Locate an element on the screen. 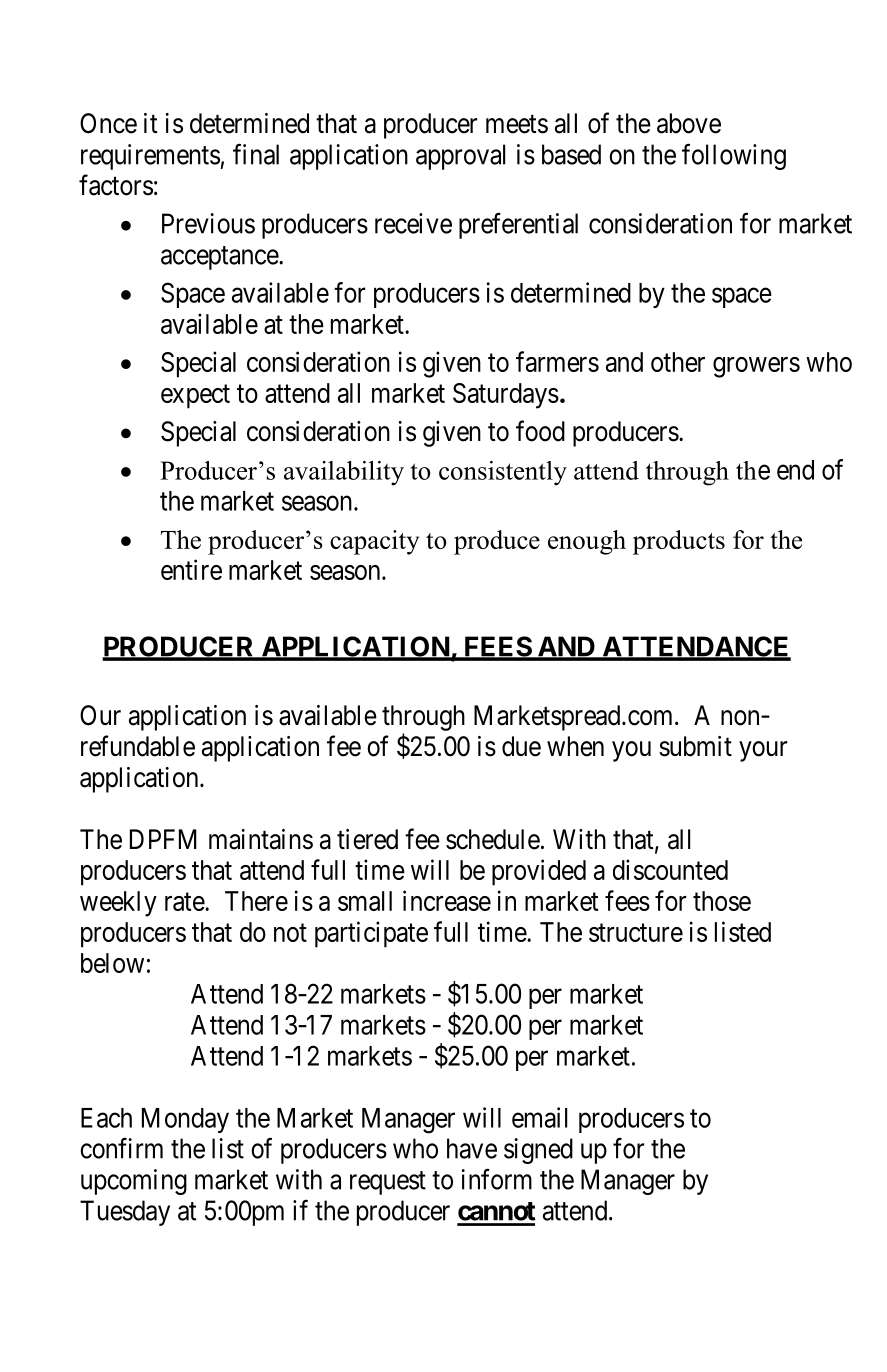 This screenshot has width=887, height=1372. products is located at coordinates (679, 542).
